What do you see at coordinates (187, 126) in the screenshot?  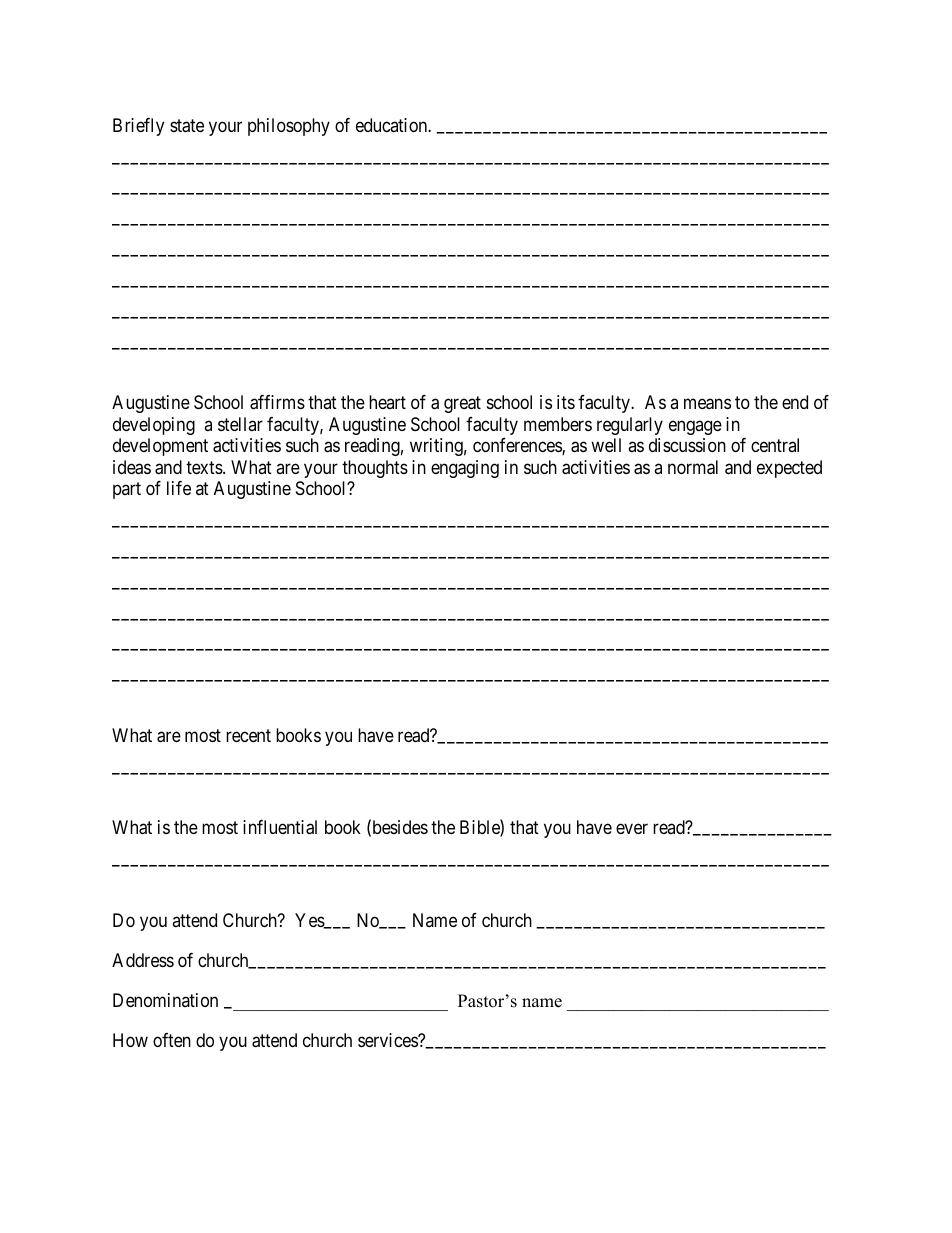 I see `state` at bounding box center [187, 126].
